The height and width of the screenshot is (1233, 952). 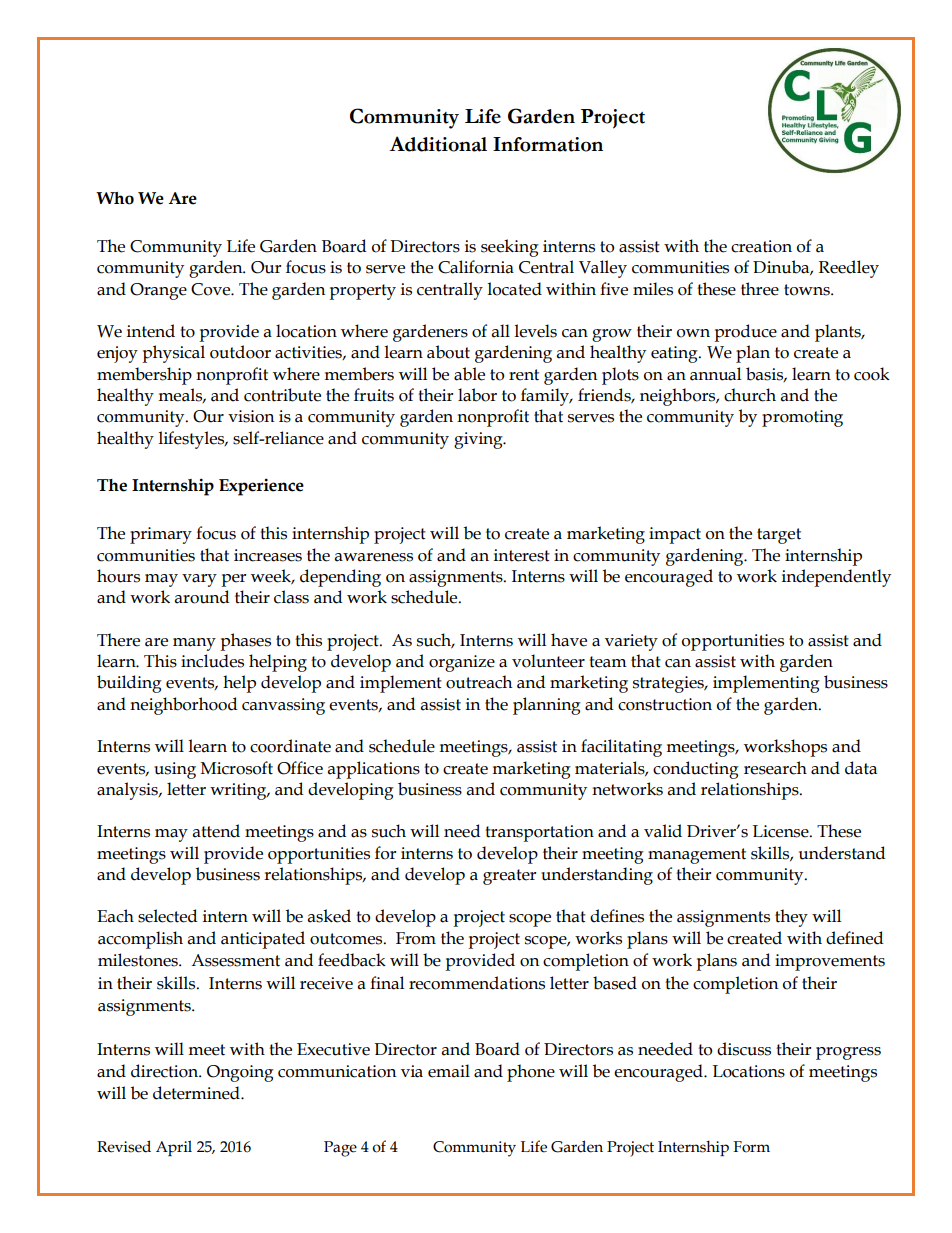 I want to click on selected, so click(x=167, y=916).
